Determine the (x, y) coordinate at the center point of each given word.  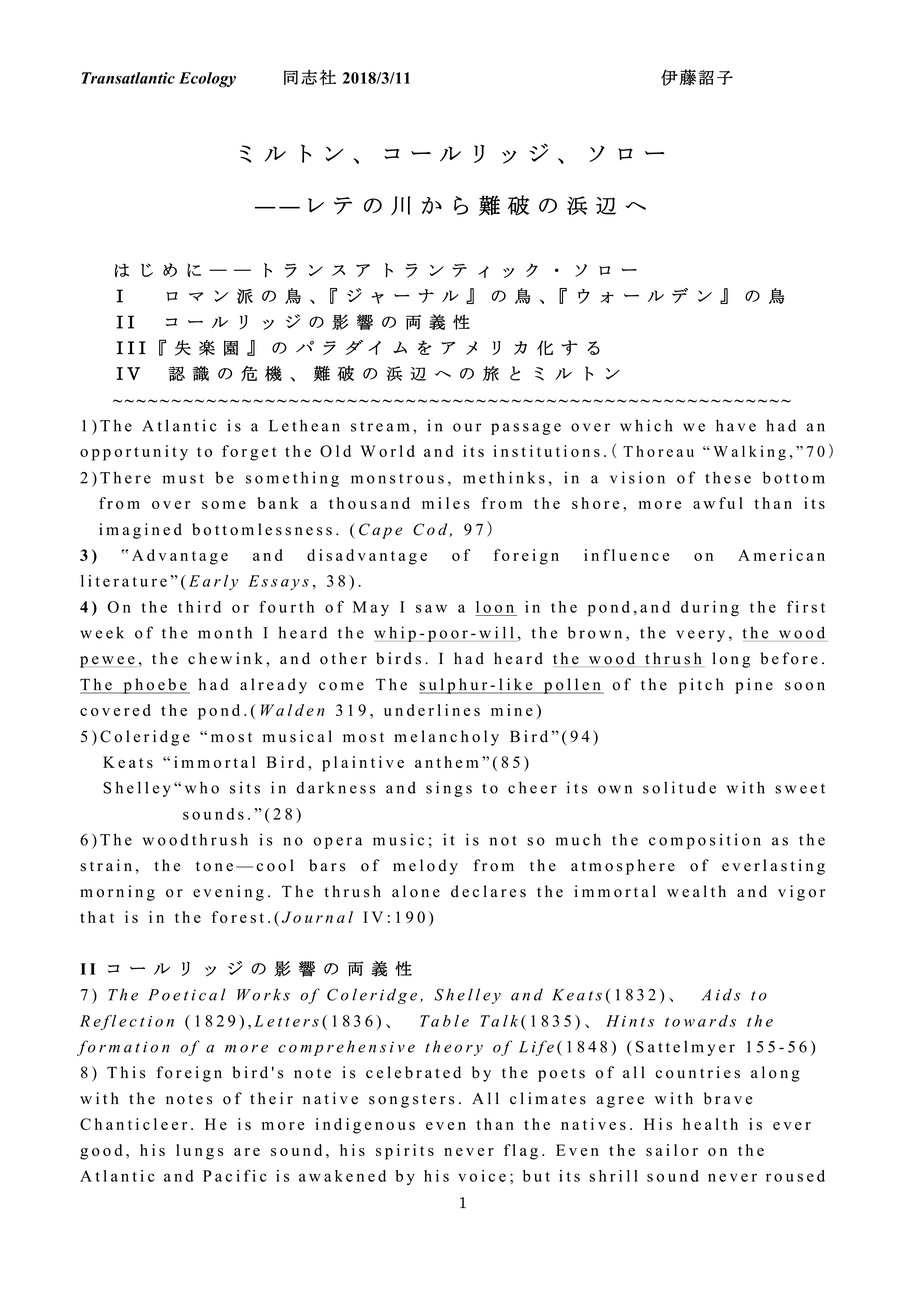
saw (431, 608)
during (710, 608)
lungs (199, 1152)
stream (380, 426)
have (736, 425)
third (199, 607)
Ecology (207, 80)
